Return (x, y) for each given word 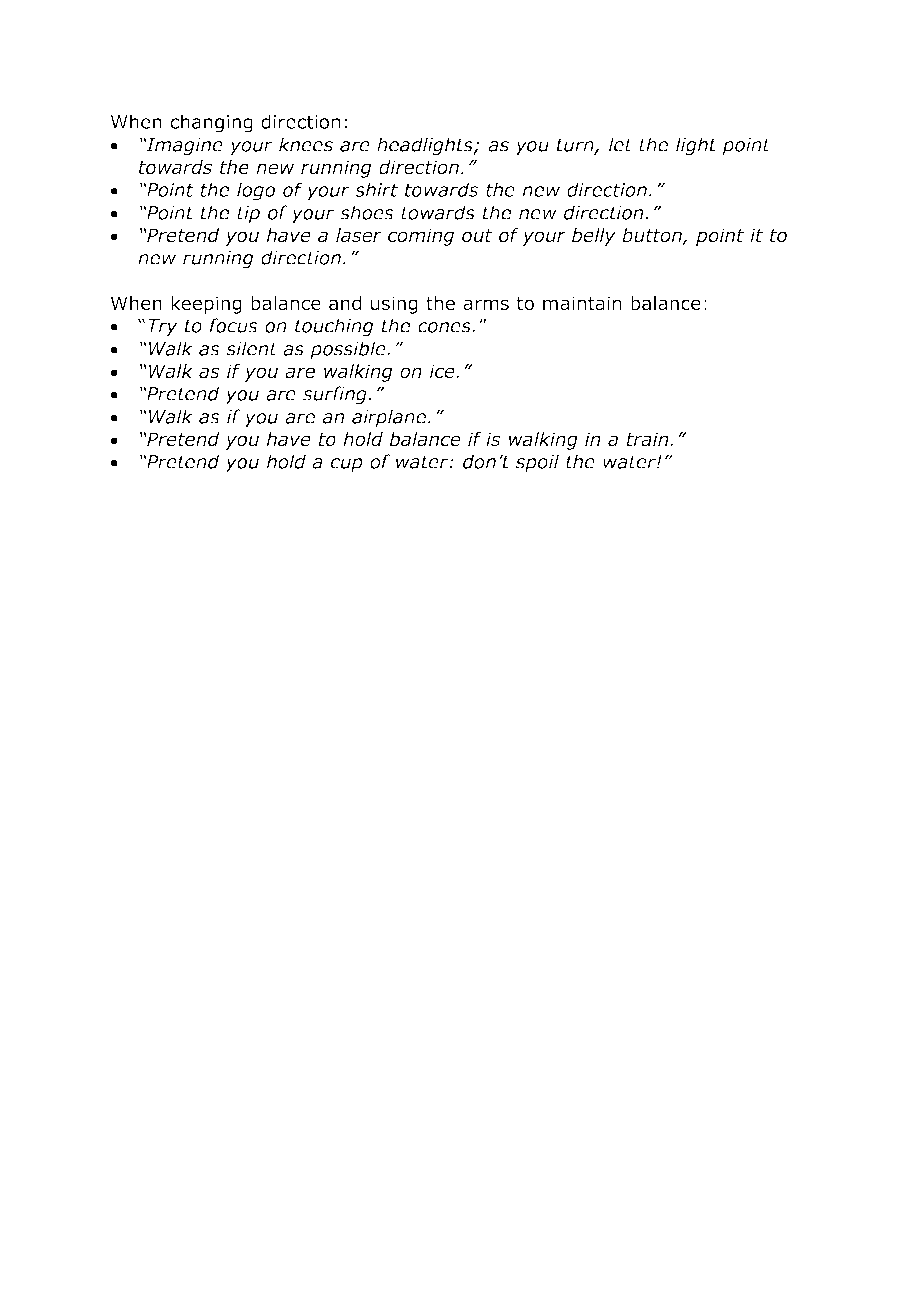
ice (443, 371)
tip (248, 215)
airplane (389, 418)
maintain (582, 303)
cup (347, 465)
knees (306, 144)
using (394, 305)
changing (211, 123)
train (649, 439)
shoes (367, 212)
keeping (206, 305)
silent (252, 348)
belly (594, 237)
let (621, 144)
